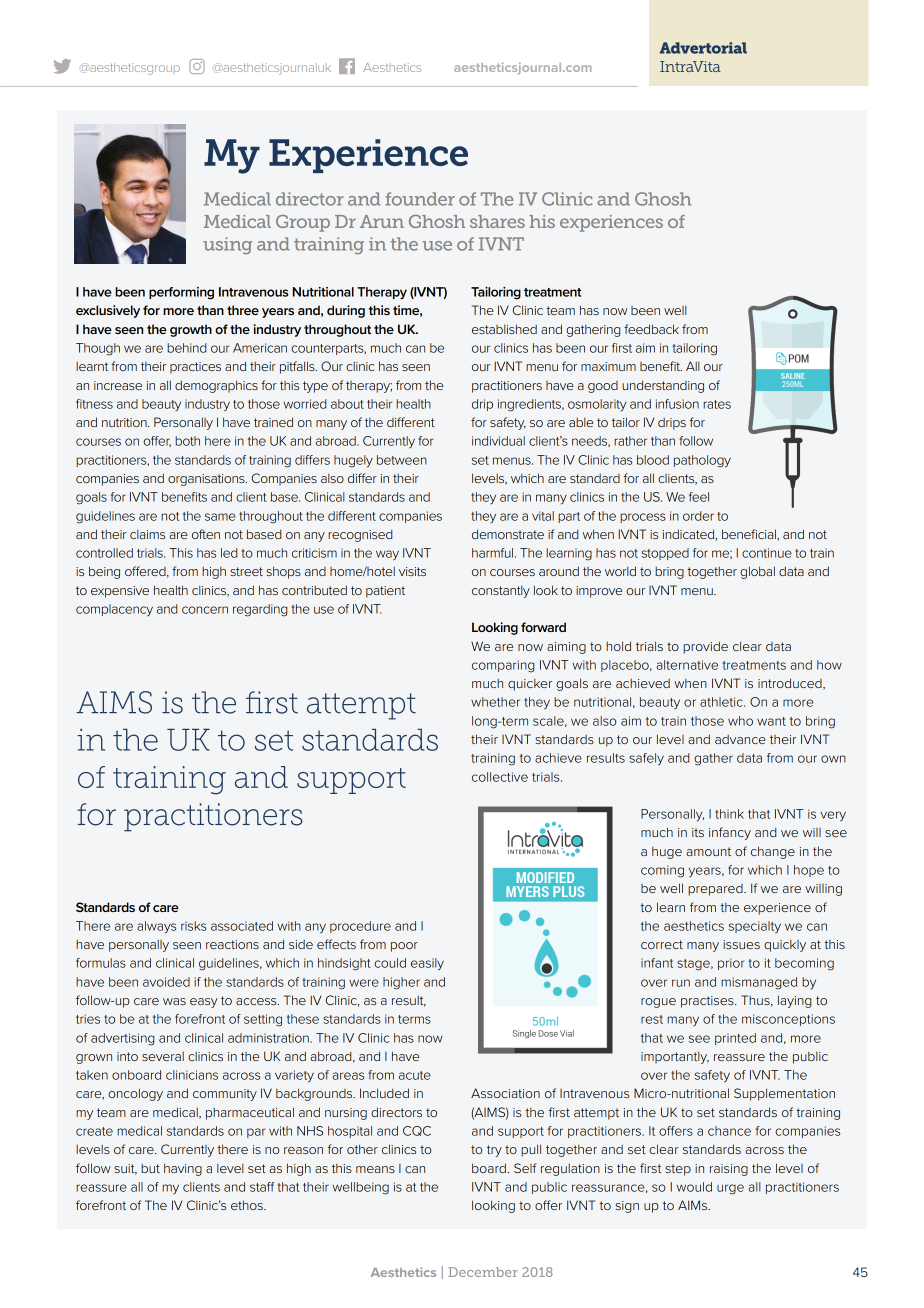  I want to click on harmful, so click(492, 553).
